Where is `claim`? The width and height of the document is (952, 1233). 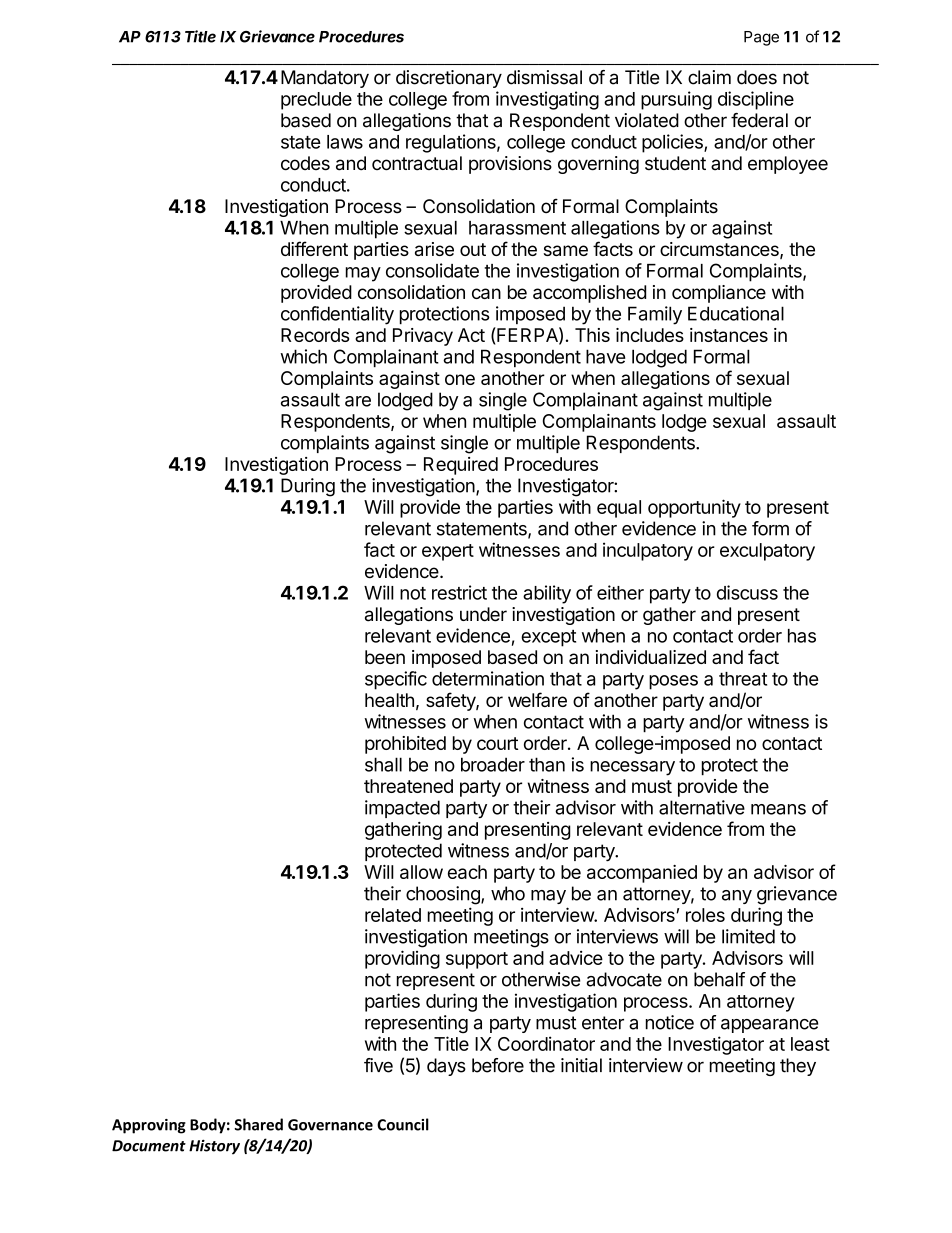
claim is located at coordinates (709, 77).
